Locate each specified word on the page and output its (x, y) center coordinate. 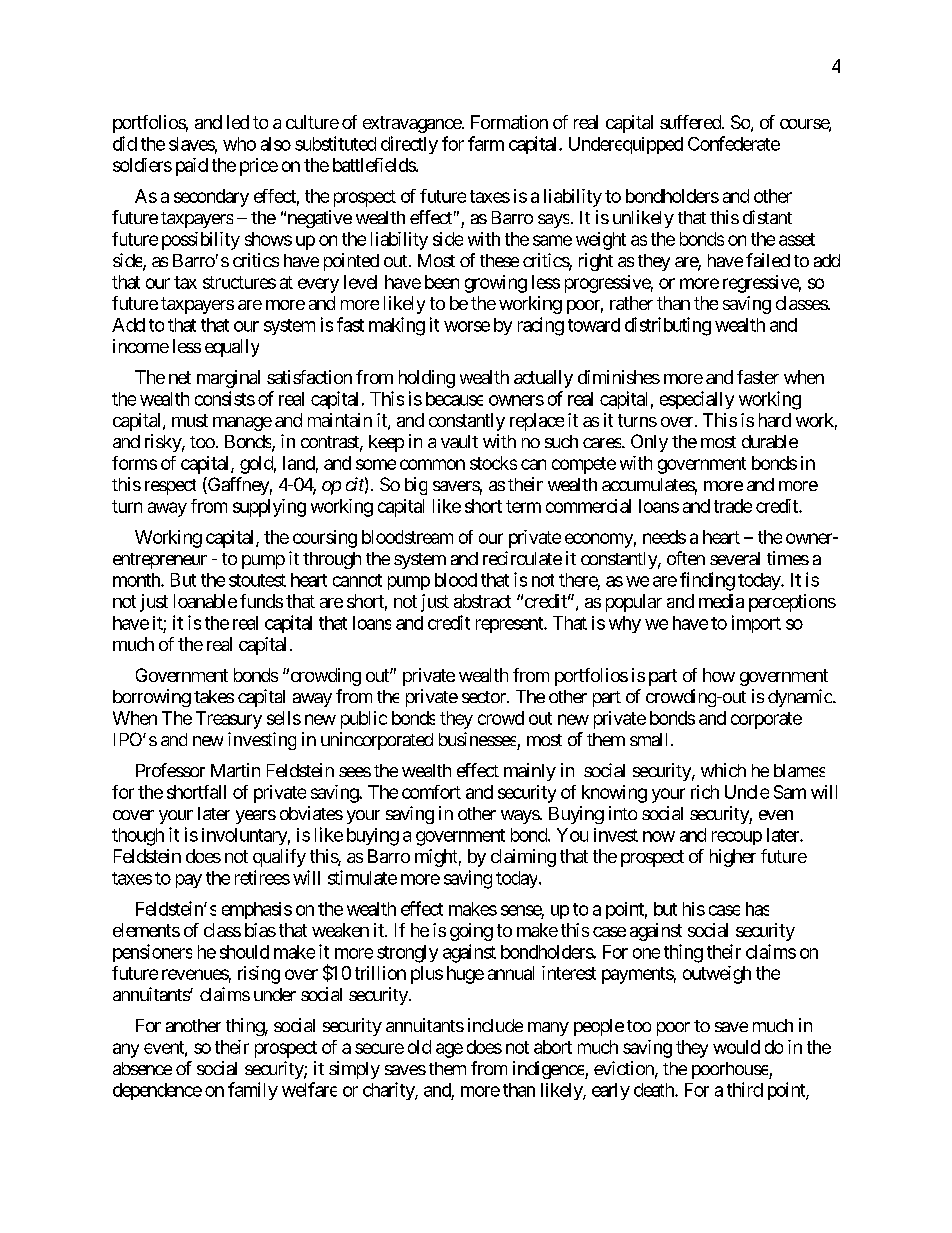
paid (192, 167)
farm (486, 143)
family (253, 1091)
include (495, 1025)
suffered (691, 122)
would (736, 1047)
